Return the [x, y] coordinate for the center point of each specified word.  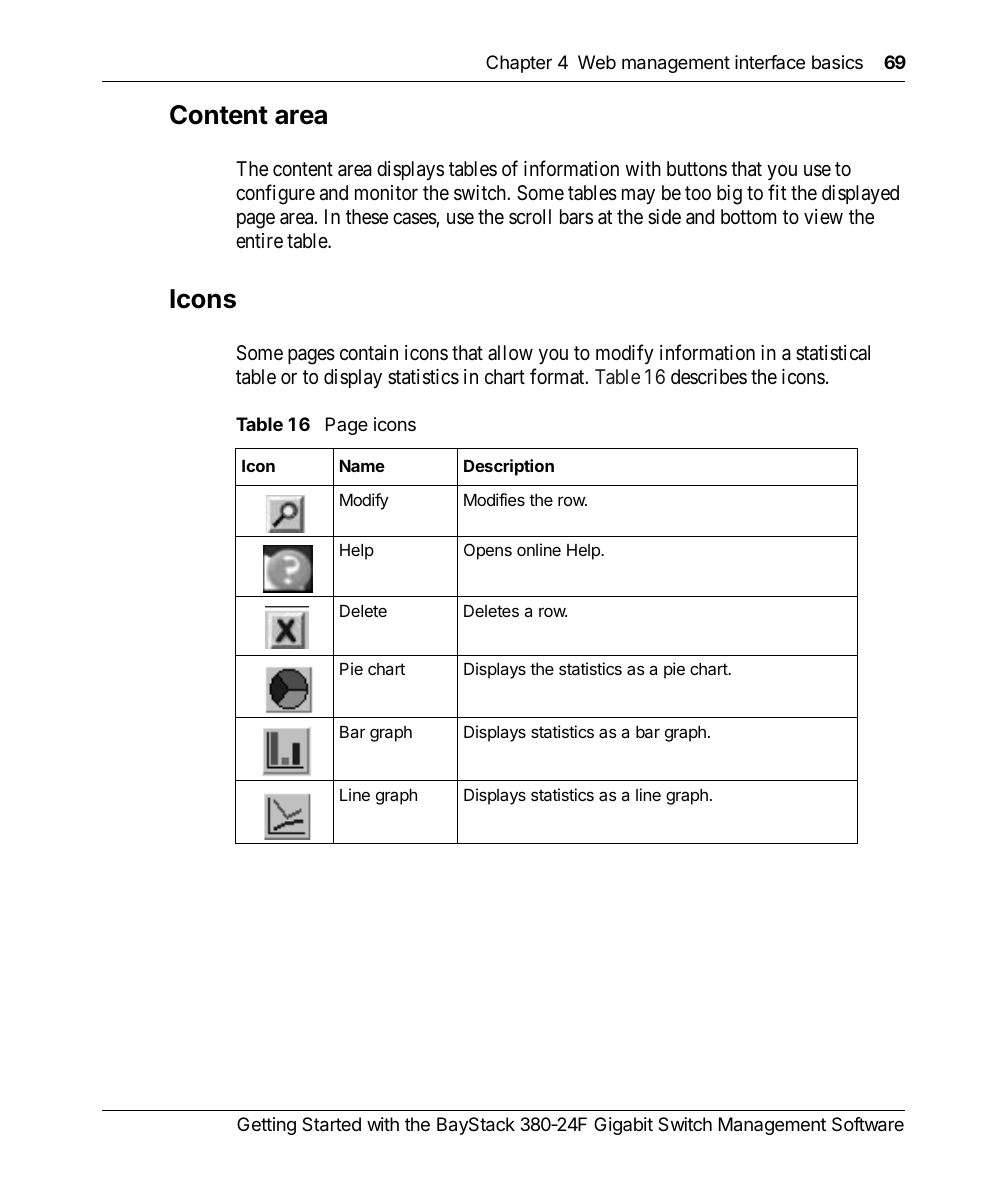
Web [597, 62]
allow [510, 352]
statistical [833, 353]
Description [509, 467]
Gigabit [623, 1126]
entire [259, 240]
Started [331, 1124]
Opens [488, 551]
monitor [386, 192]
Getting [266, 1126]
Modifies [494, 499]
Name [362, 466]
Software [868, 1124]
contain [369, 353]
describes [709, 376]
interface [770, 62]
